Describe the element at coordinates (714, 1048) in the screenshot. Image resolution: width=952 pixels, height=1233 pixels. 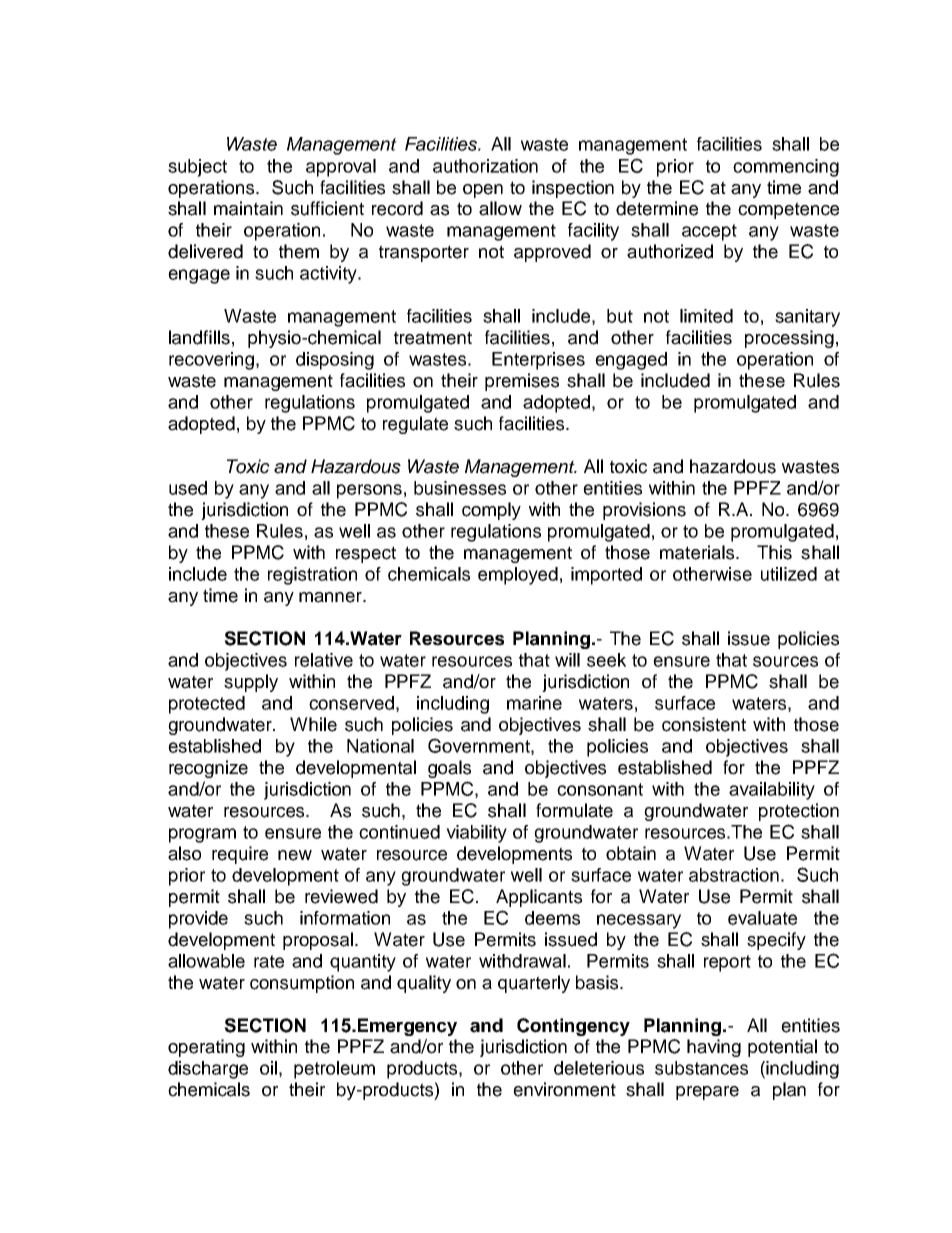
I see `having` at that location.
